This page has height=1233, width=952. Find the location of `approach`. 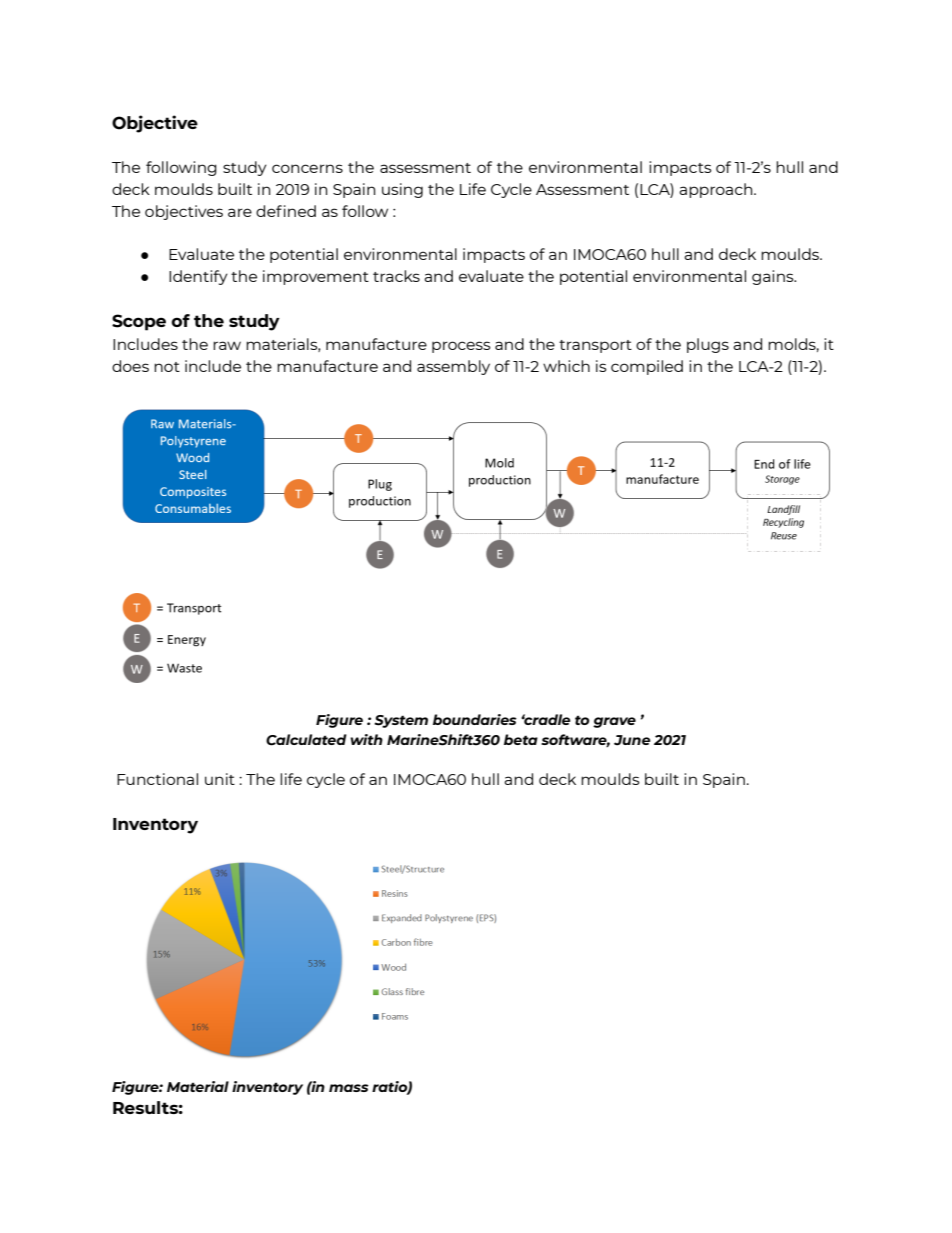

approach is located at coordinates (717, 190).
